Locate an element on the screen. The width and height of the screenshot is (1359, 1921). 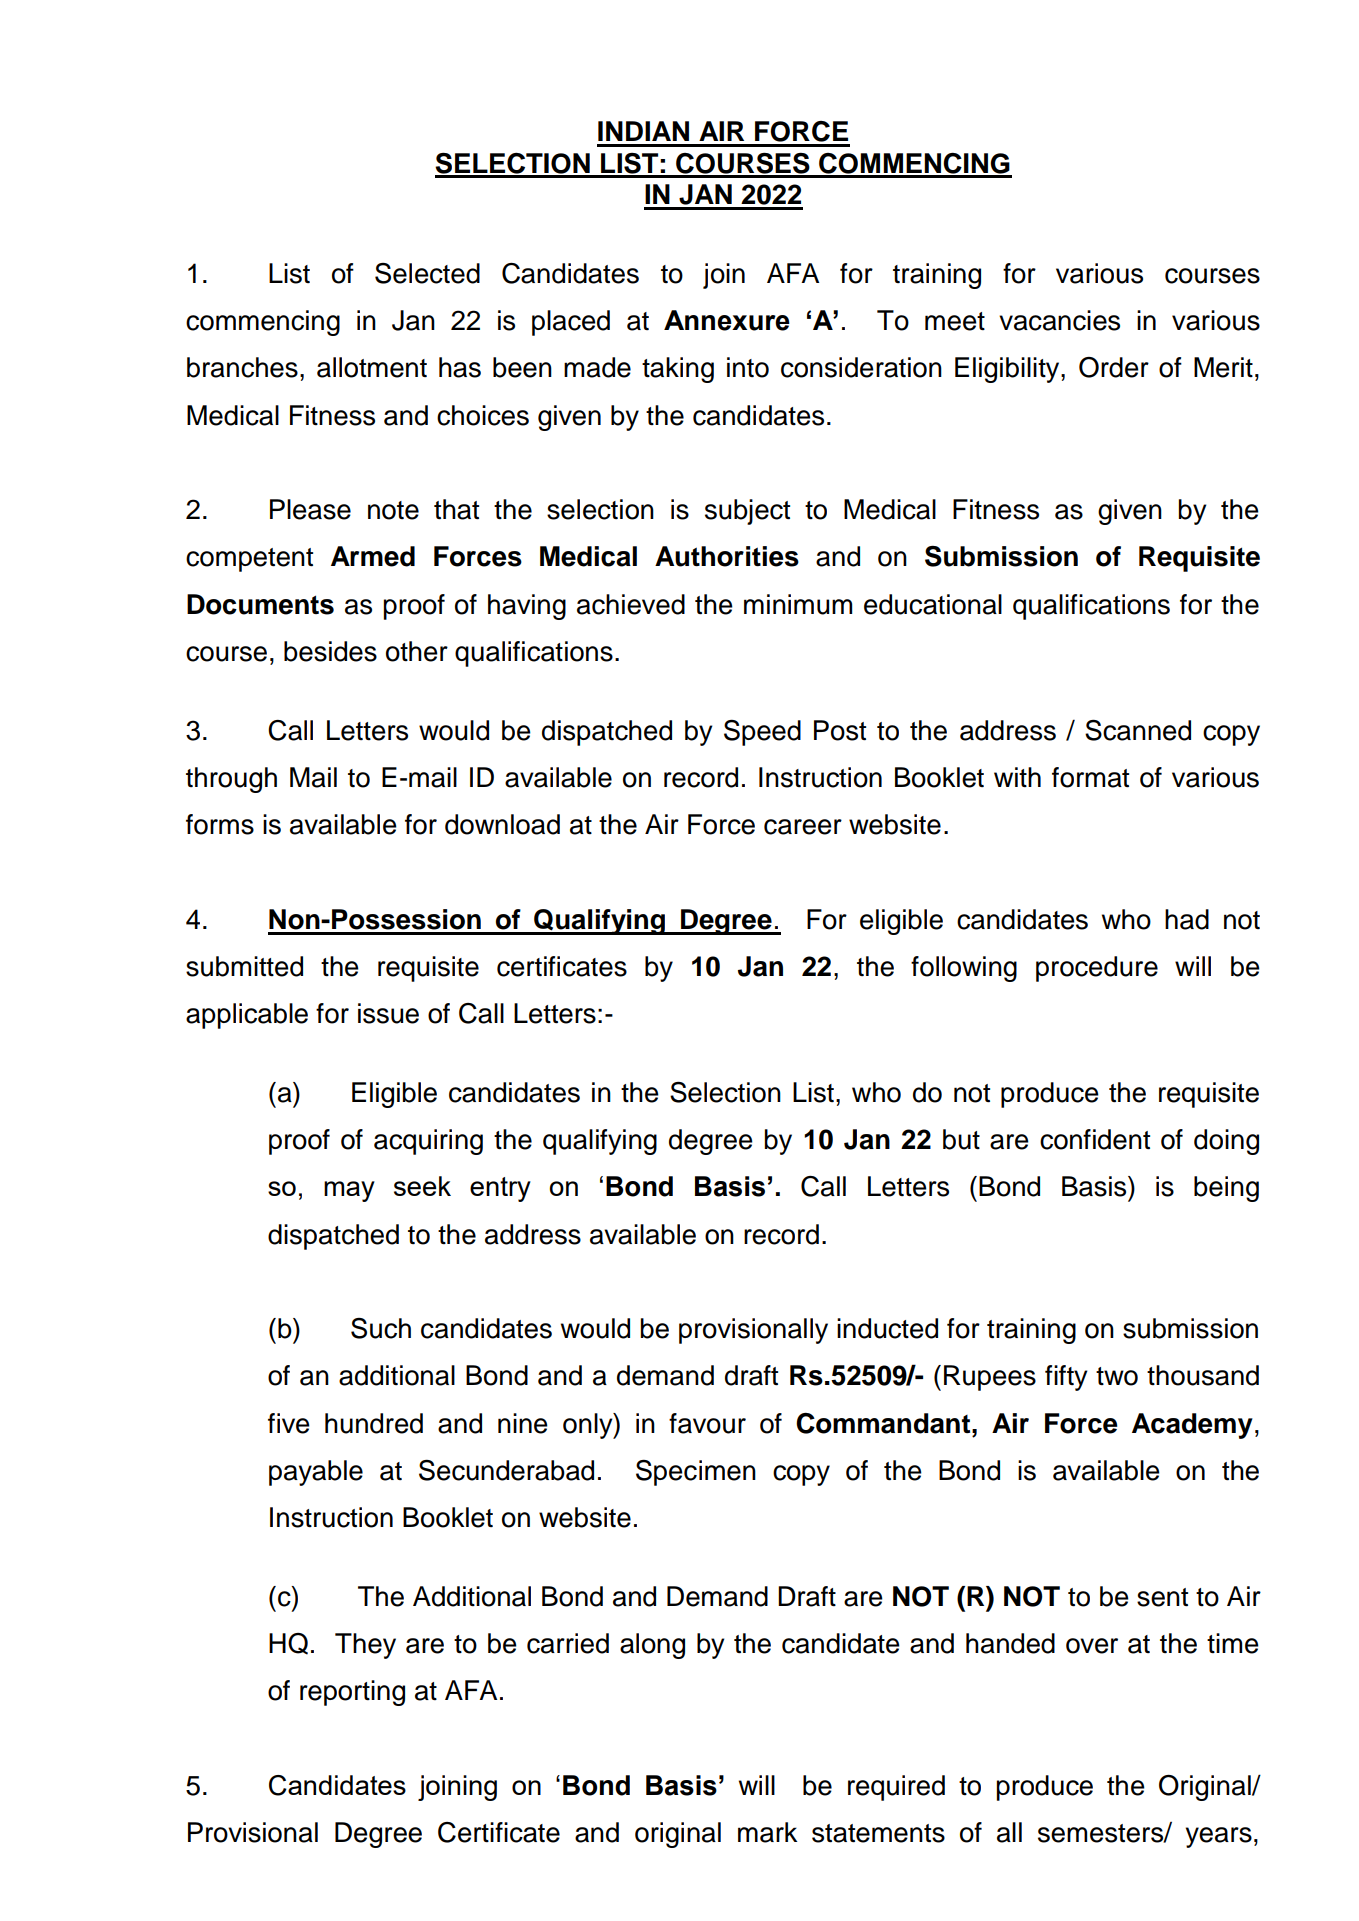
allotment is located at coordinates (372, 367).
